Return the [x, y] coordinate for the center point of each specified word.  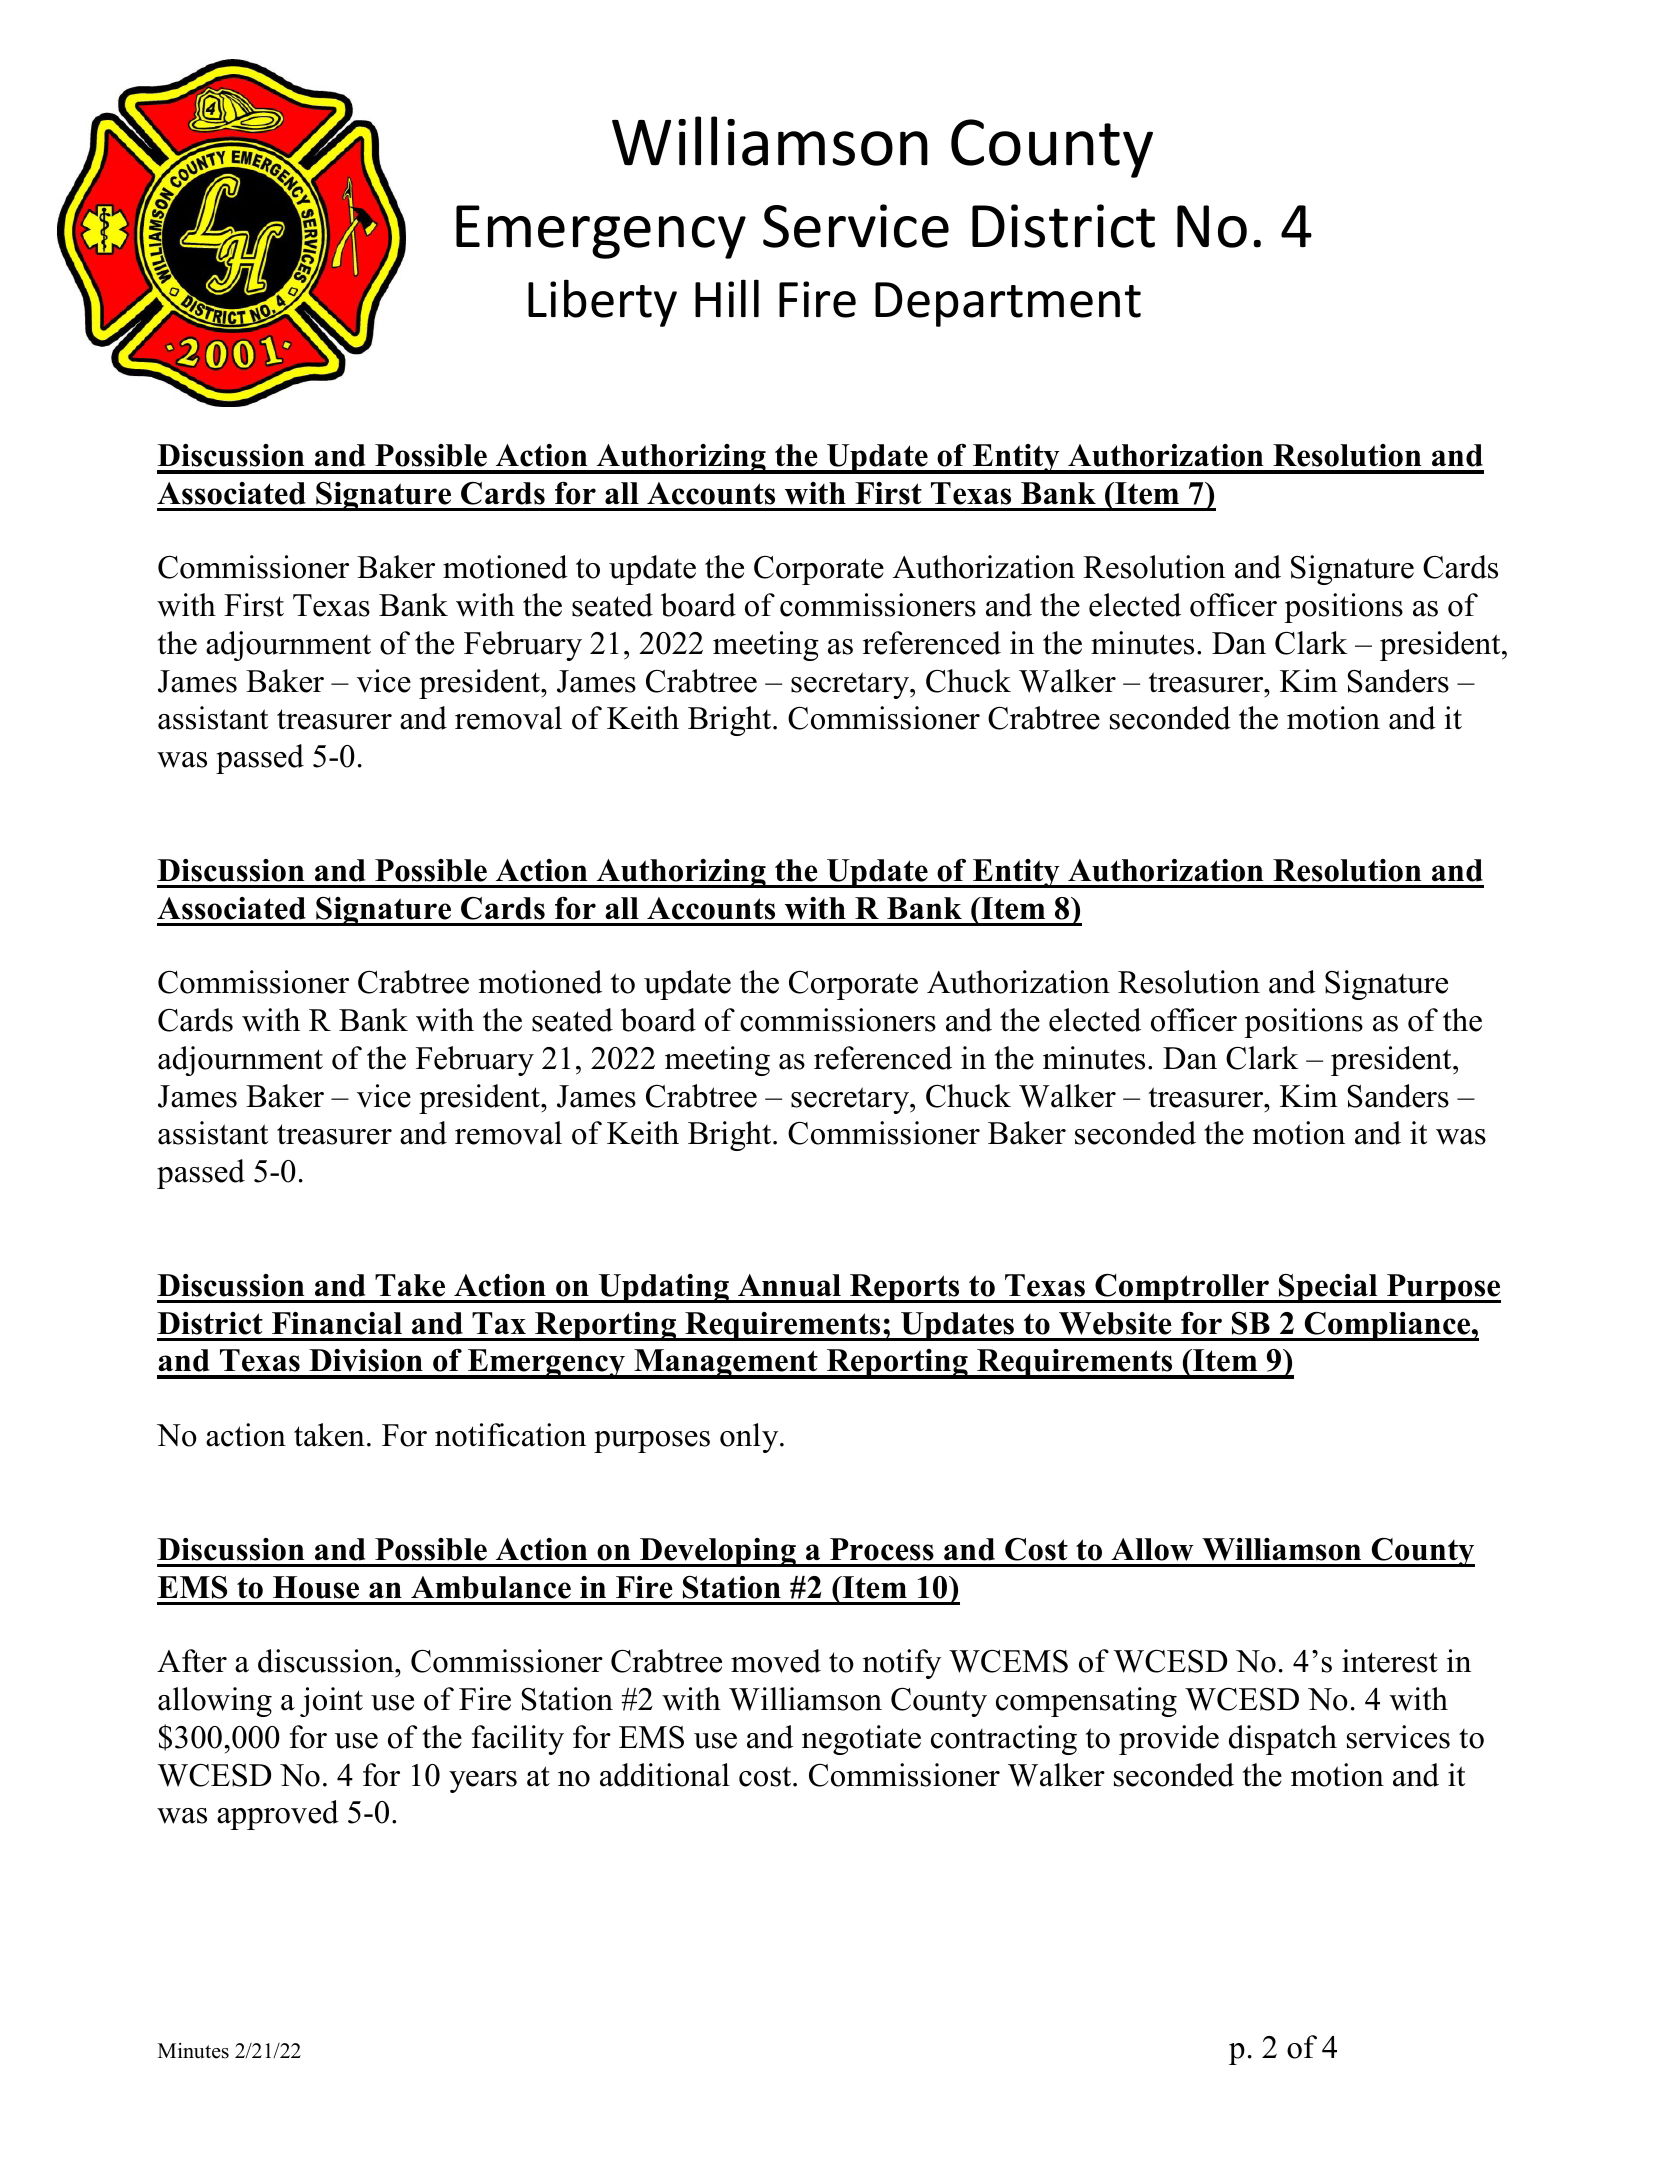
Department [1008, 304]
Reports [905, 1288]
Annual [789, 1285]
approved [278, 1815]
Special [1328, 1288]
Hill [727, 298]
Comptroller [1182, 1288]
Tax [499, 1323]
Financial [337, 1323]
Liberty [602, 303]
